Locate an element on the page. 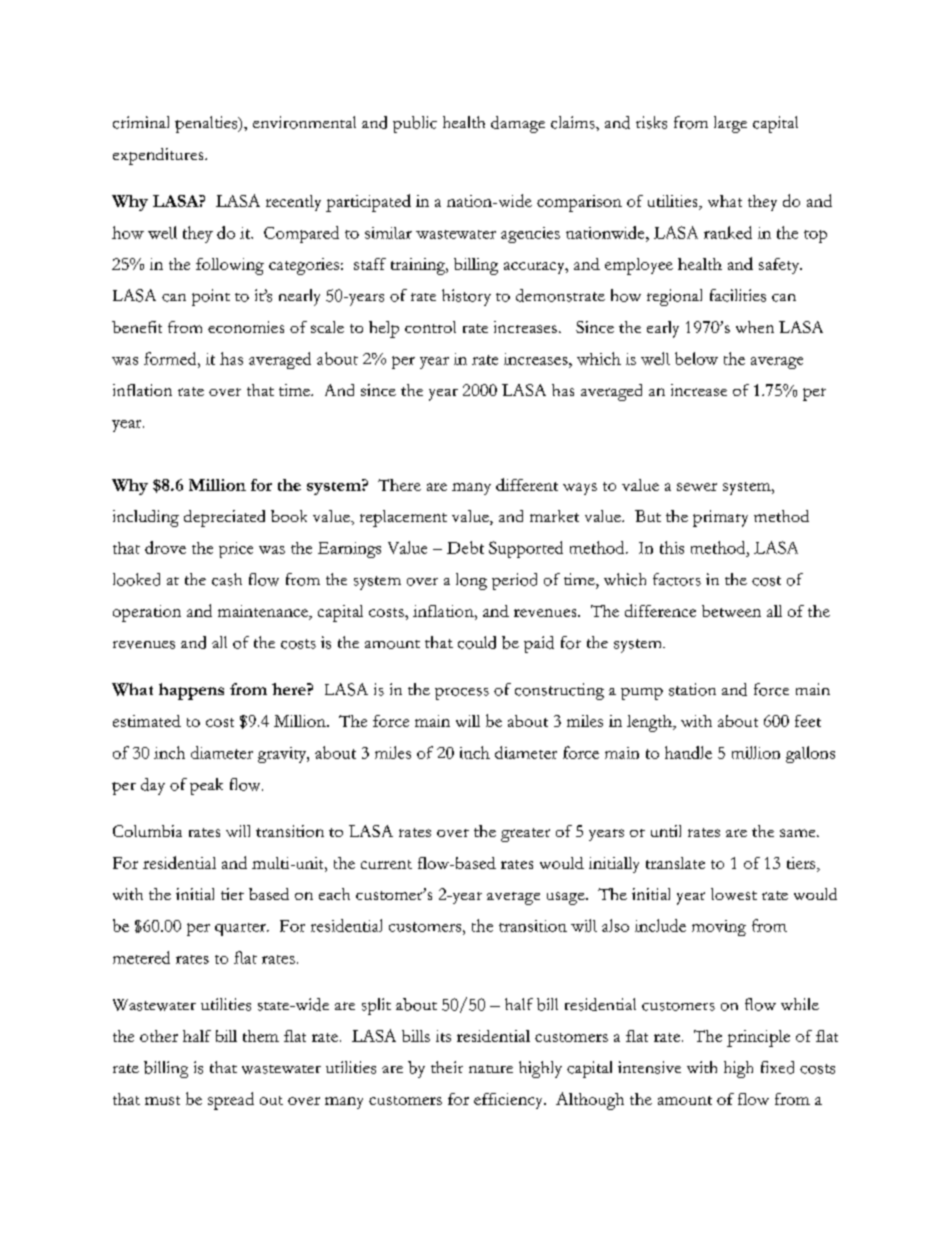 The height and width of the image is (1233, 952). sewer is located at coordinates (697, 487).
